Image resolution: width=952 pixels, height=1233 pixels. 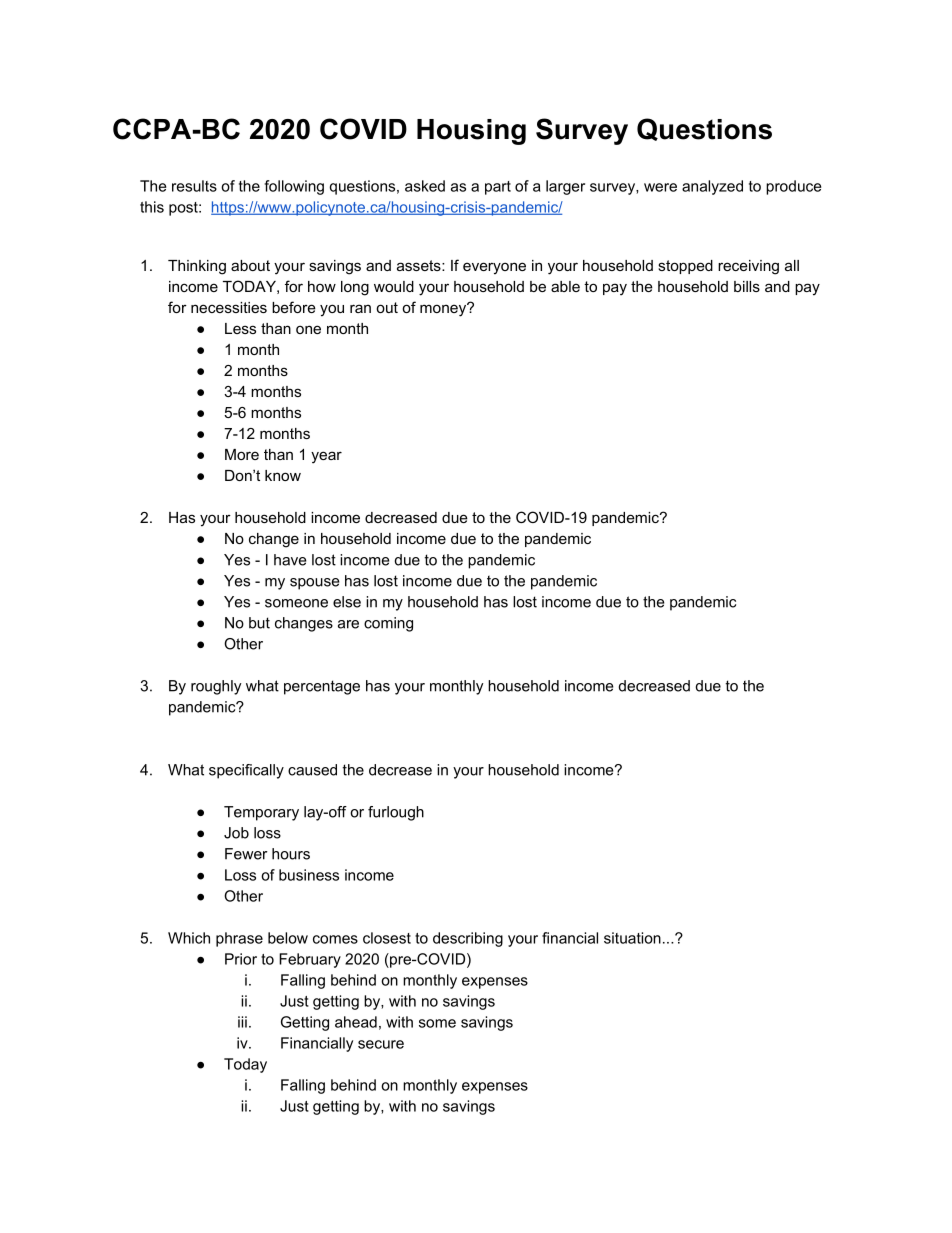 What do you see at coordinates (498, 188) in the page?
I see `part` at bounding box center [498, 188].
